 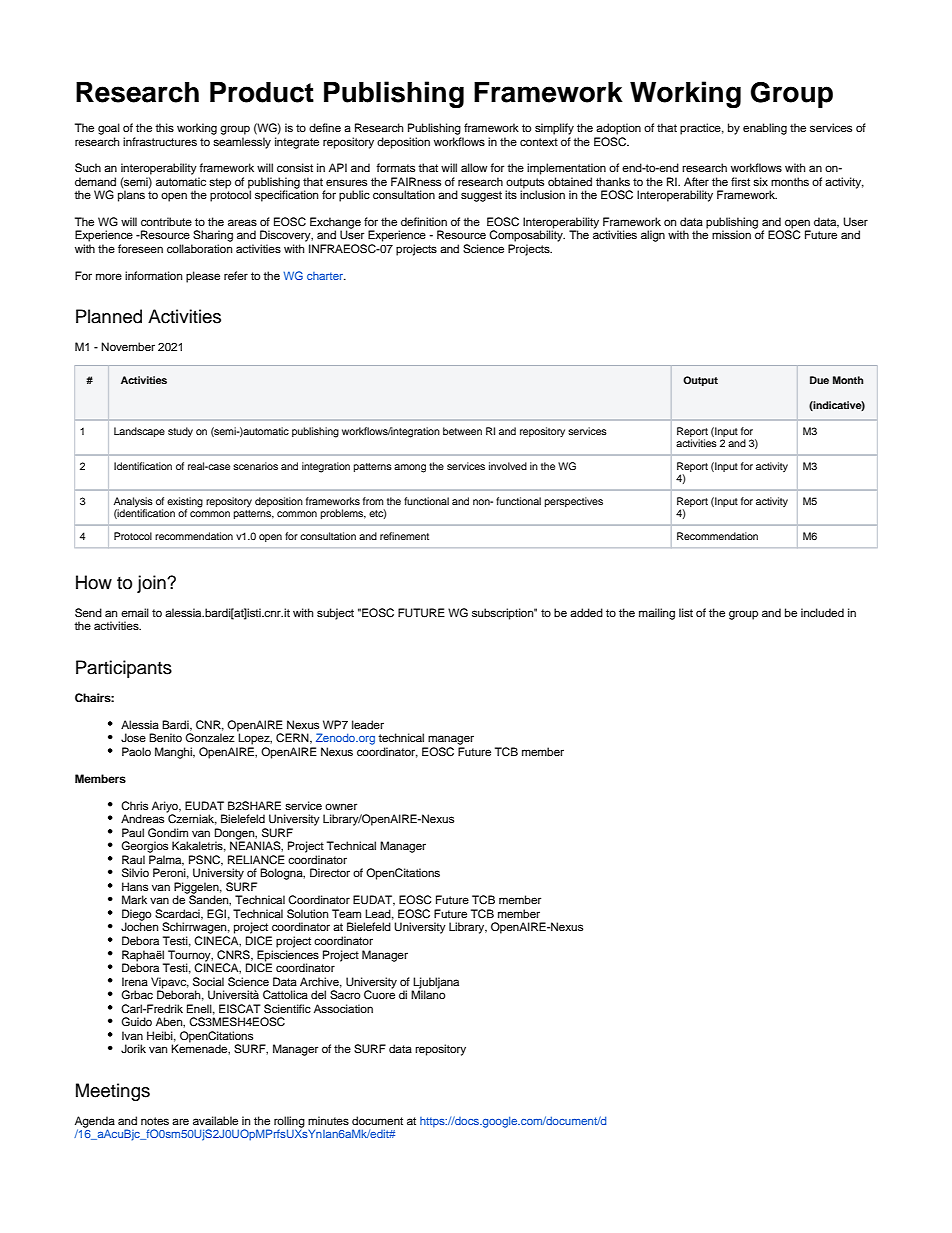 I want to click on join, so click(x=152, y=584).
